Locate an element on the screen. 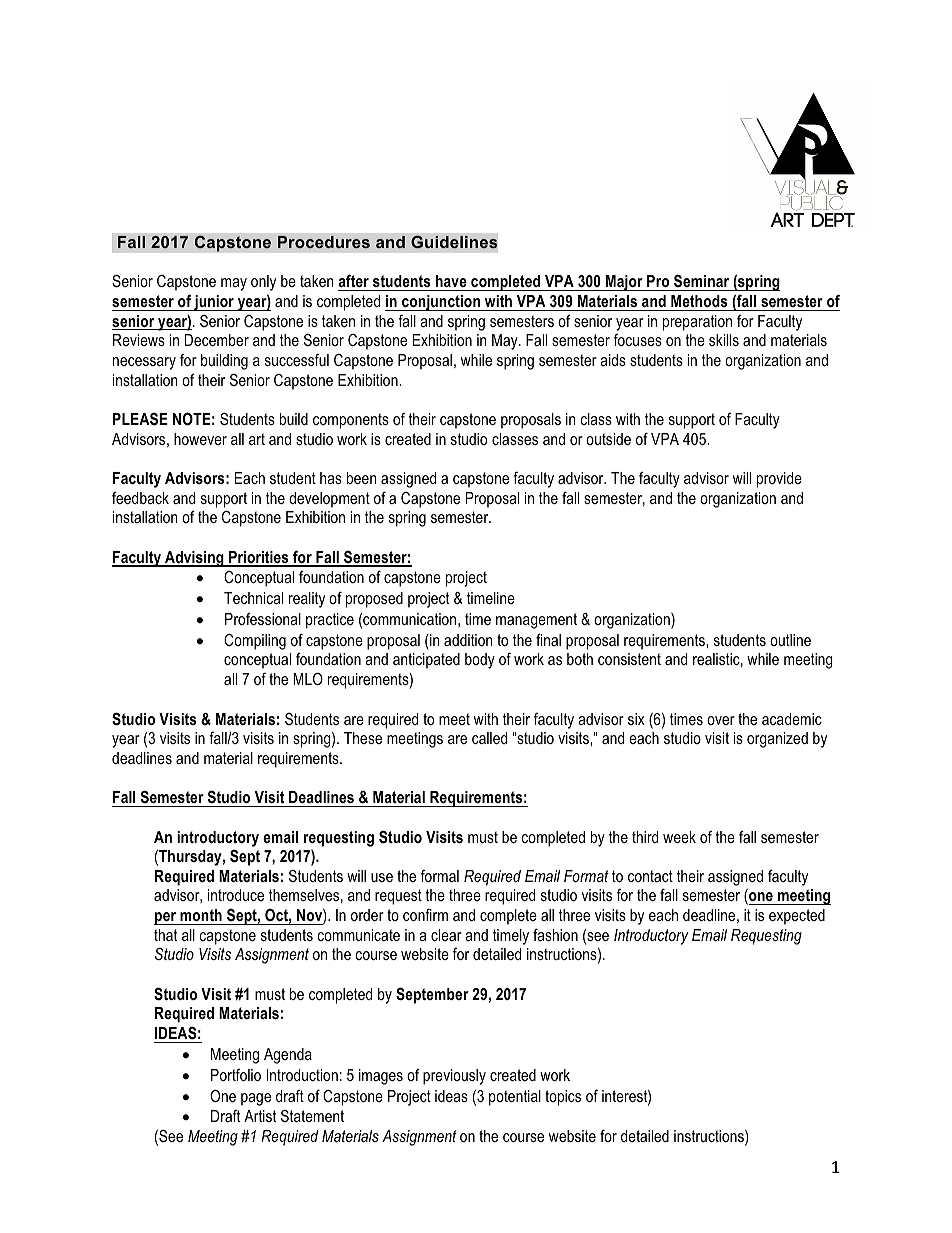 The height and width of the screenshot is (1233, 952). topics is located at coordinates (563, 1098).
